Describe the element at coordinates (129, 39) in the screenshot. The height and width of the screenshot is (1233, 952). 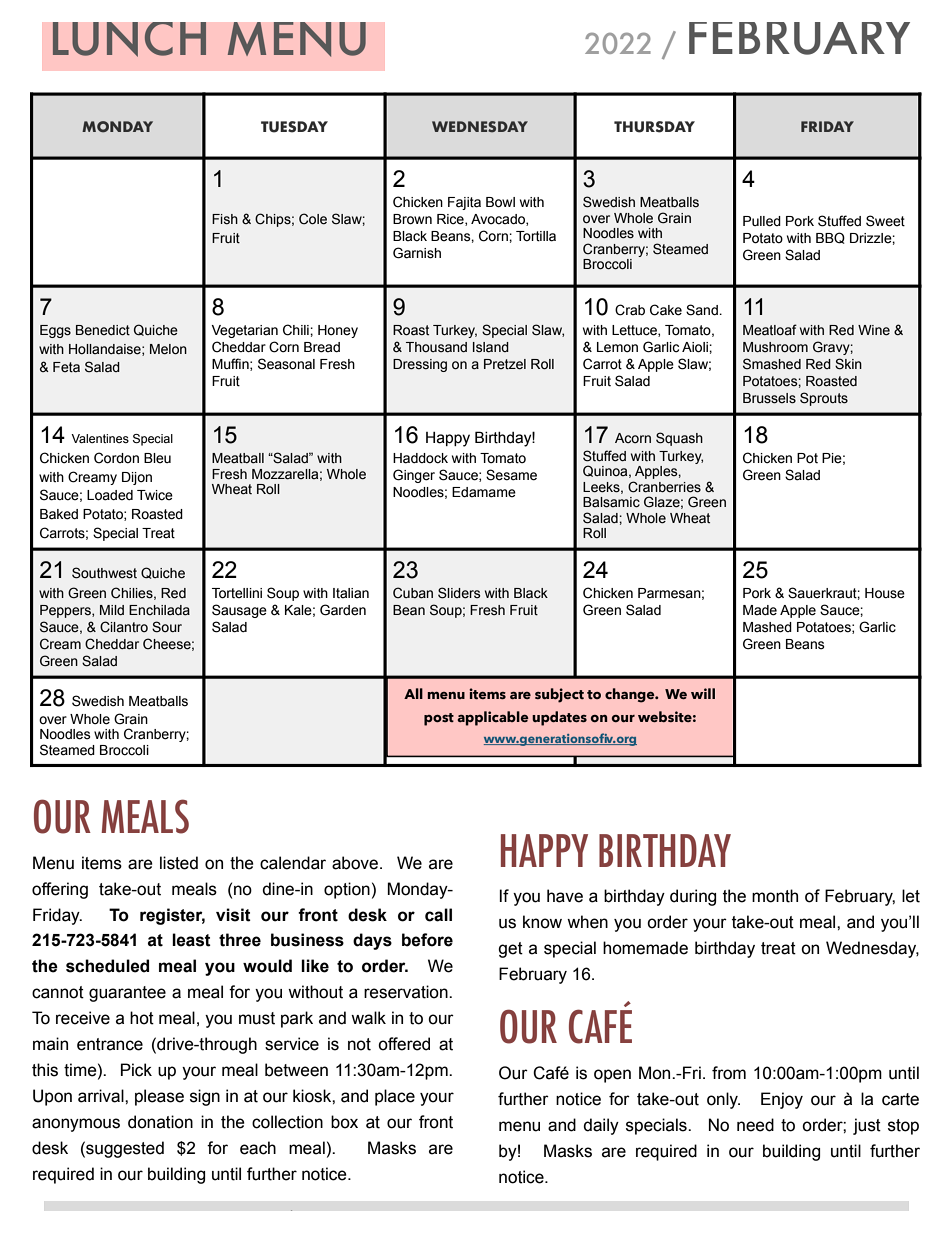
I see `LUNCH` at that location.
